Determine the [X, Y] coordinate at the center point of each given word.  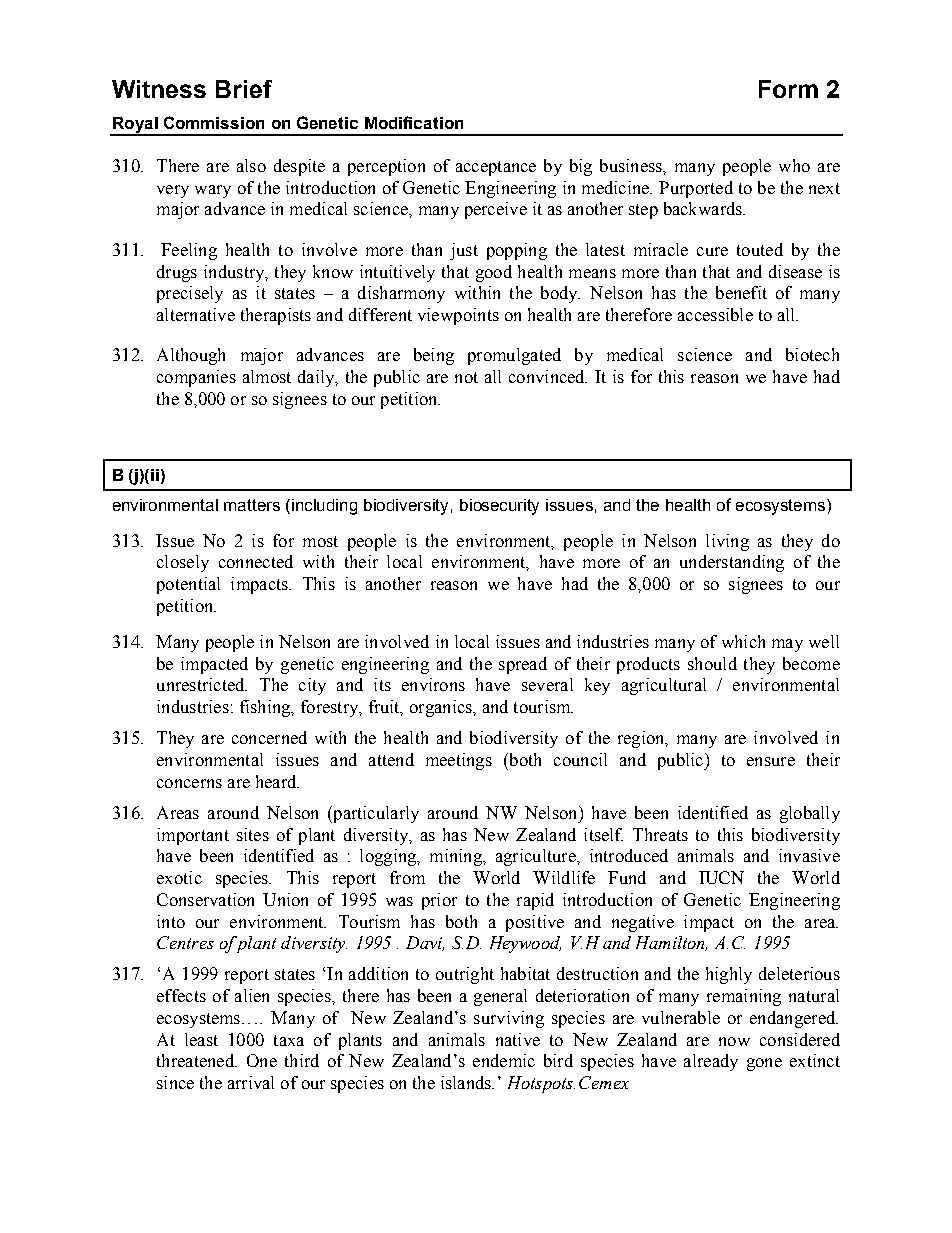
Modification [414, 122]
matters [252, 505]
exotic [179, 877]
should [712, 663]
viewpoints [458, 316]
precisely [190, 294]
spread [523, 665]
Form [788, 89]
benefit [741, 292]
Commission [214, 122]
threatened [196, 1060]
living [727, 542]
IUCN [721, 877]
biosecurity [499, 507]
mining [457, 857]
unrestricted [202, 684]
